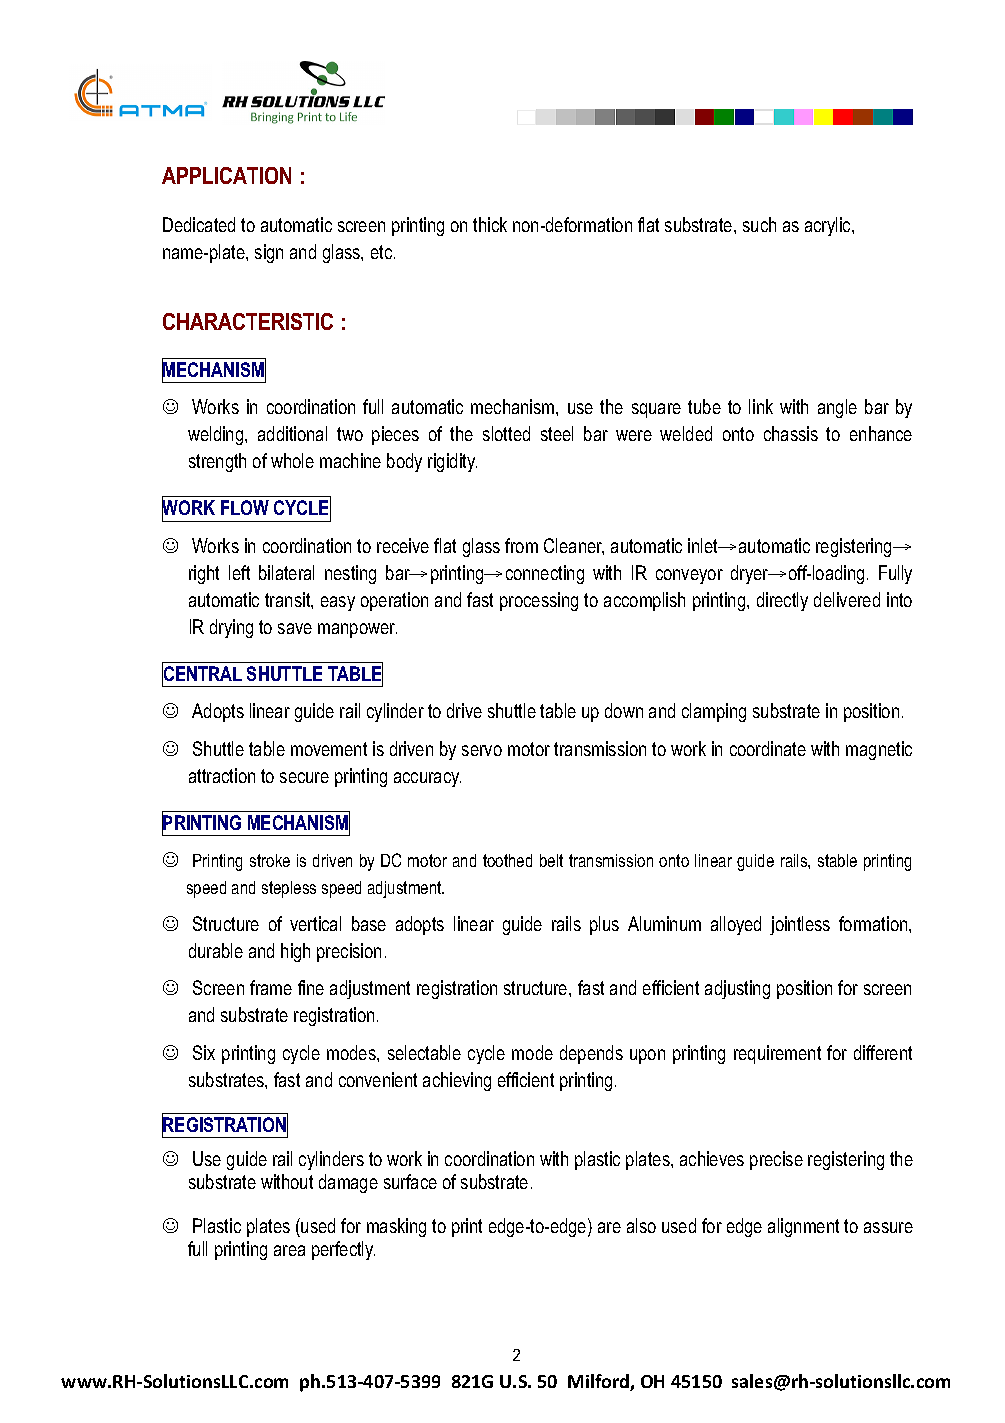 The image size is (1005, 1423). What do you see at coordinates (847, 599) in the image?
I see `delivered` at bounding box center [847, 599].
